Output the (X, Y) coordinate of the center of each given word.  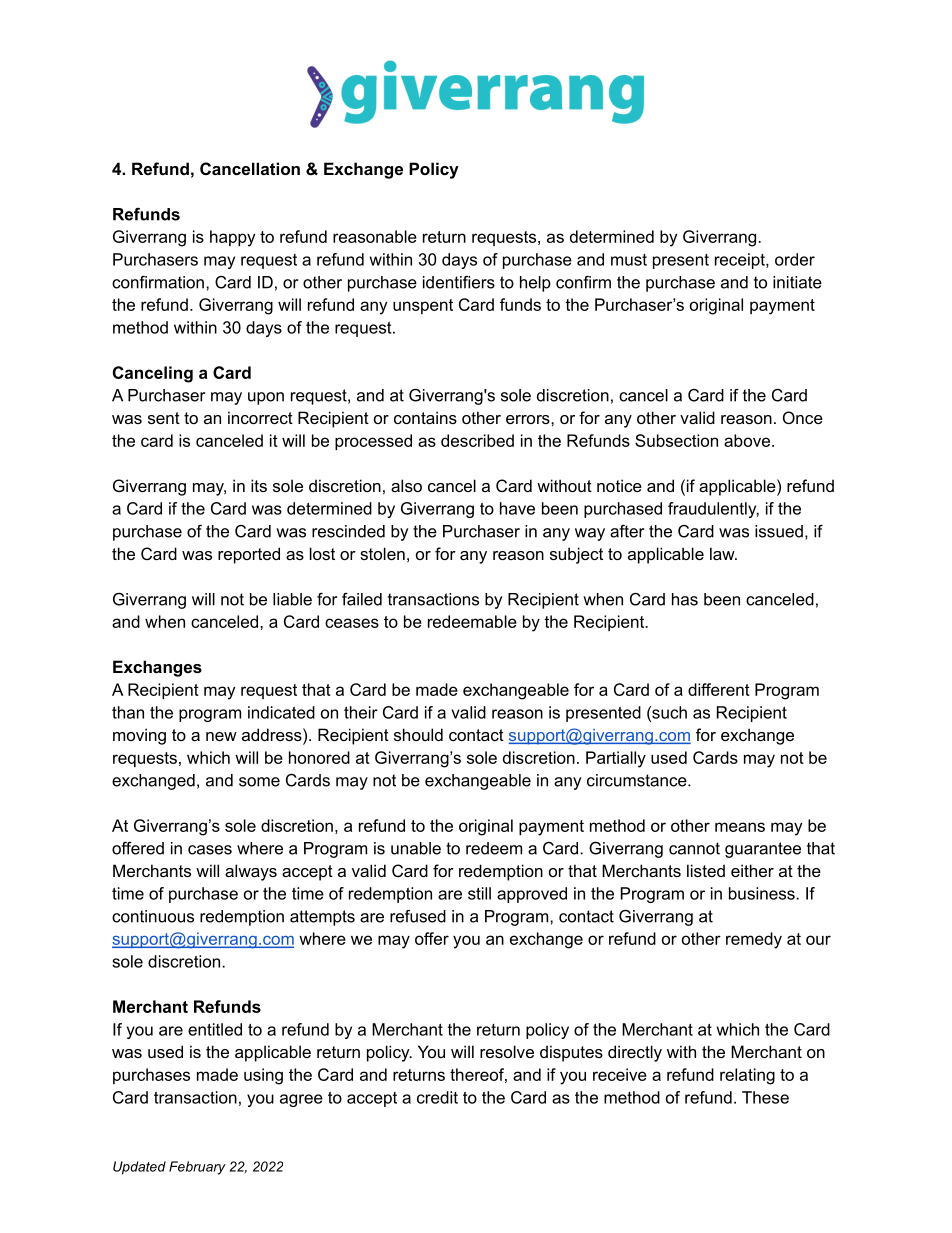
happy (232, 238)
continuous (153, 916)
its (259, 485)
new (221, 736)
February (197, 1168)
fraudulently (713, 510)
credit (437, 1097)
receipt (741, 261)
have (517, 508)
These (765, 1097)
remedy (754, 940)
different (719, 689)
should (418, 734)
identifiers (459, 282)
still (479, 893)
